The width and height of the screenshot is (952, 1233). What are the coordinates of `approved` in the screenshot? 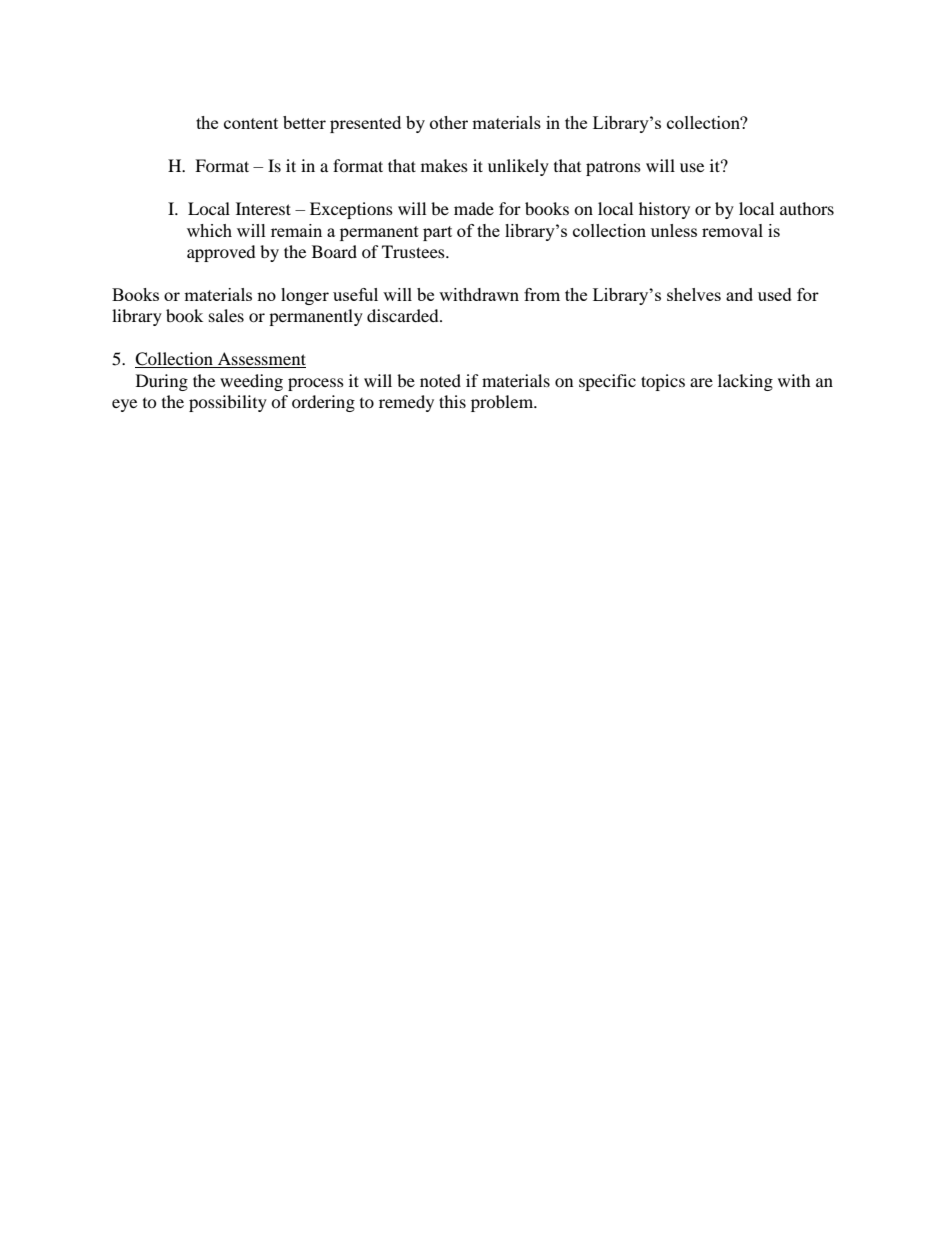 It's located at (221, 253).
